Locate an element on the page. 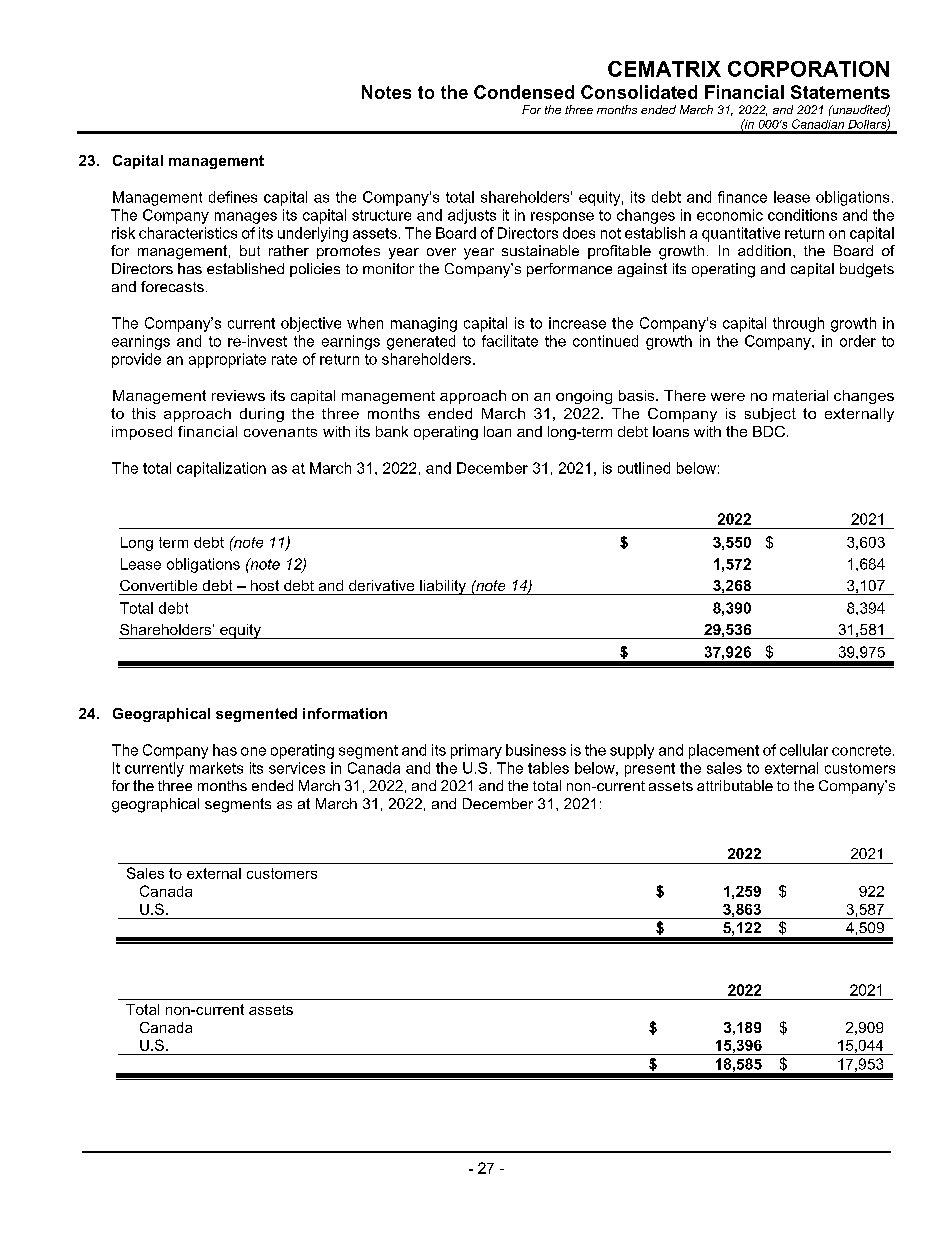 The image size is (952, 1233). BDC is located at coordinates (769, 431).
